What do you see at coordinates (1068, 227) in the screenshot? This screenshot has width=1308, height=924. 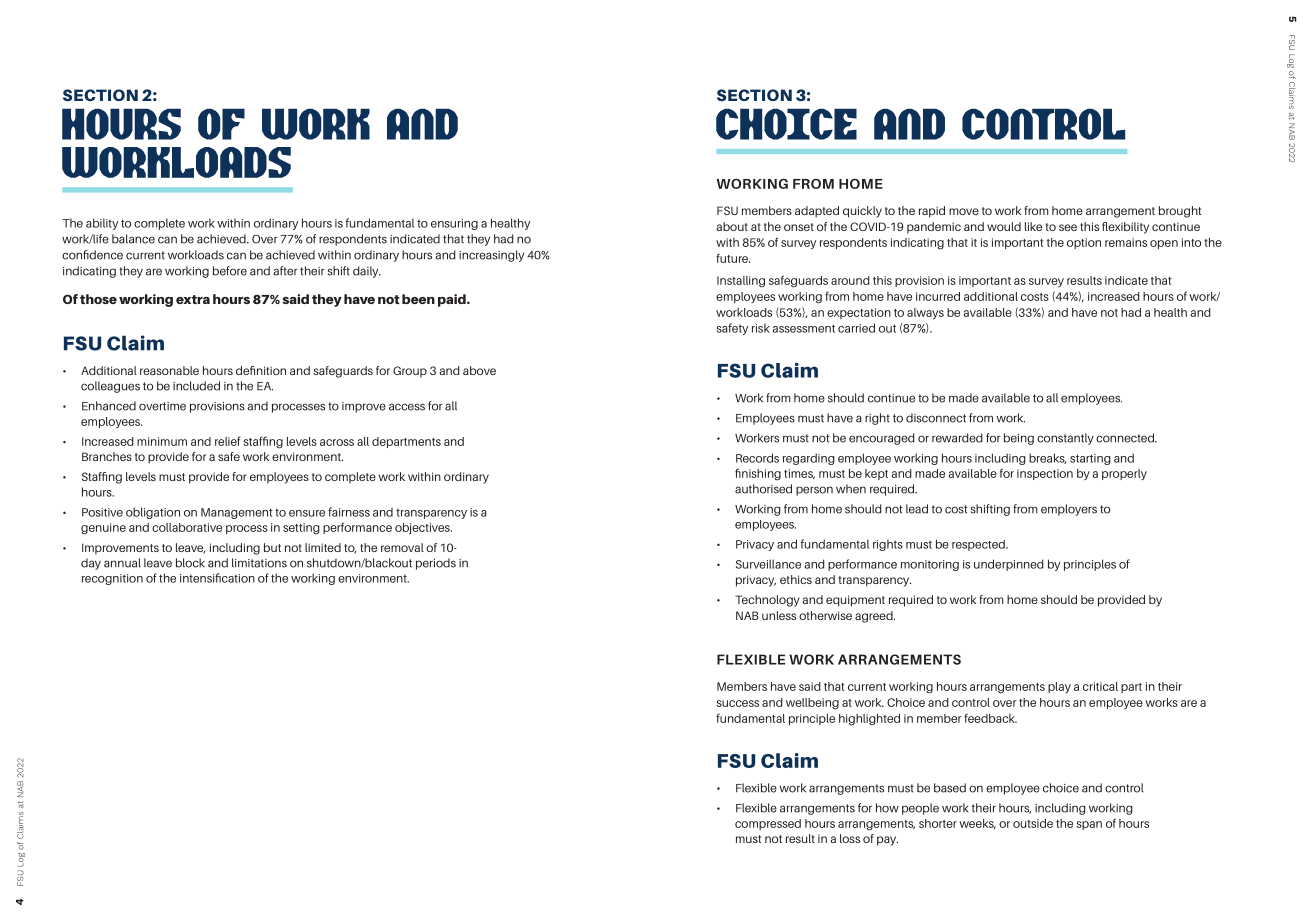 I see `see` at bounding box center [1068, 227].
